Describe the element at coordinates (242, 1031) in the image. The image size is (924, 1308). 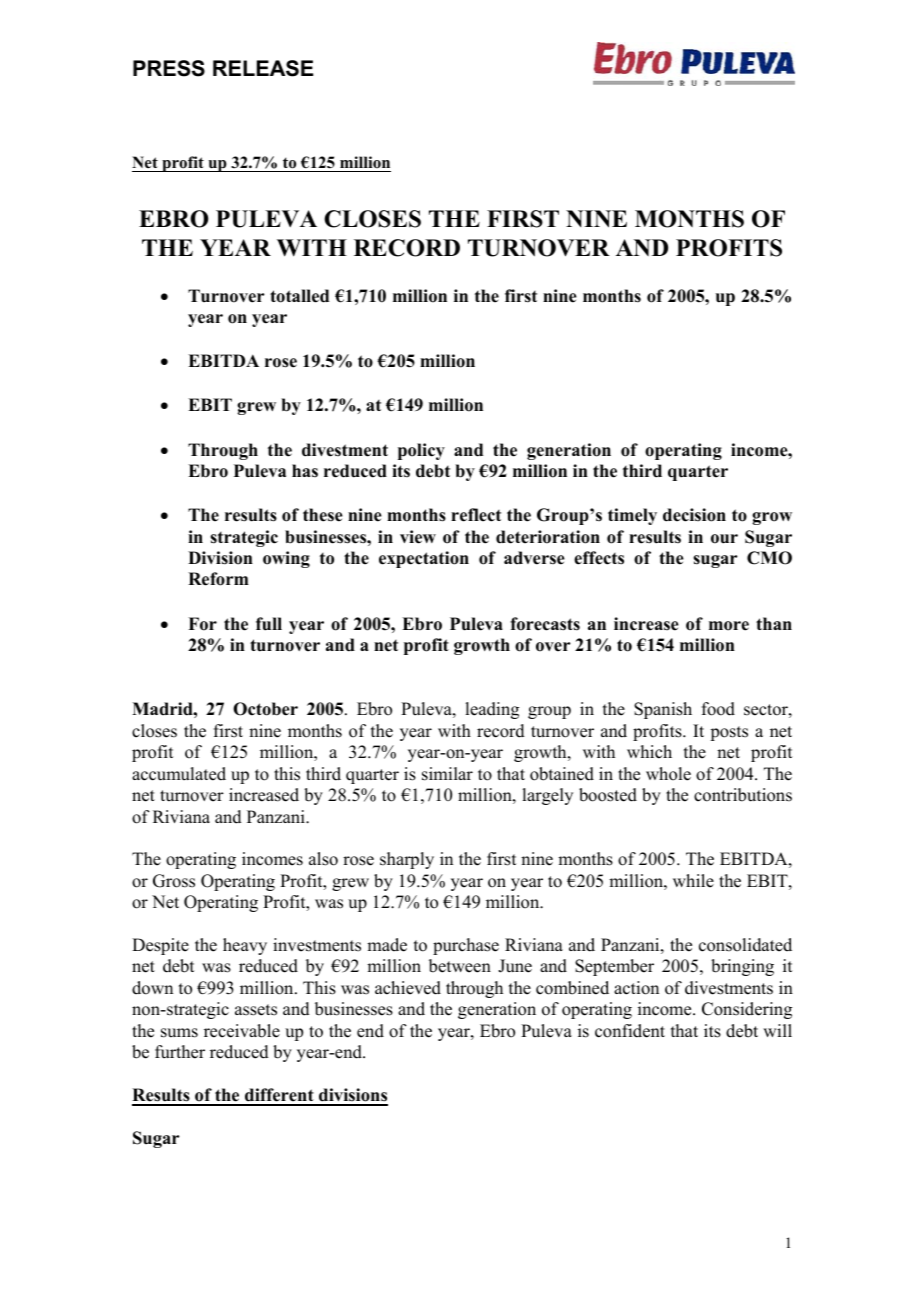
I see `receivable` at that location.
